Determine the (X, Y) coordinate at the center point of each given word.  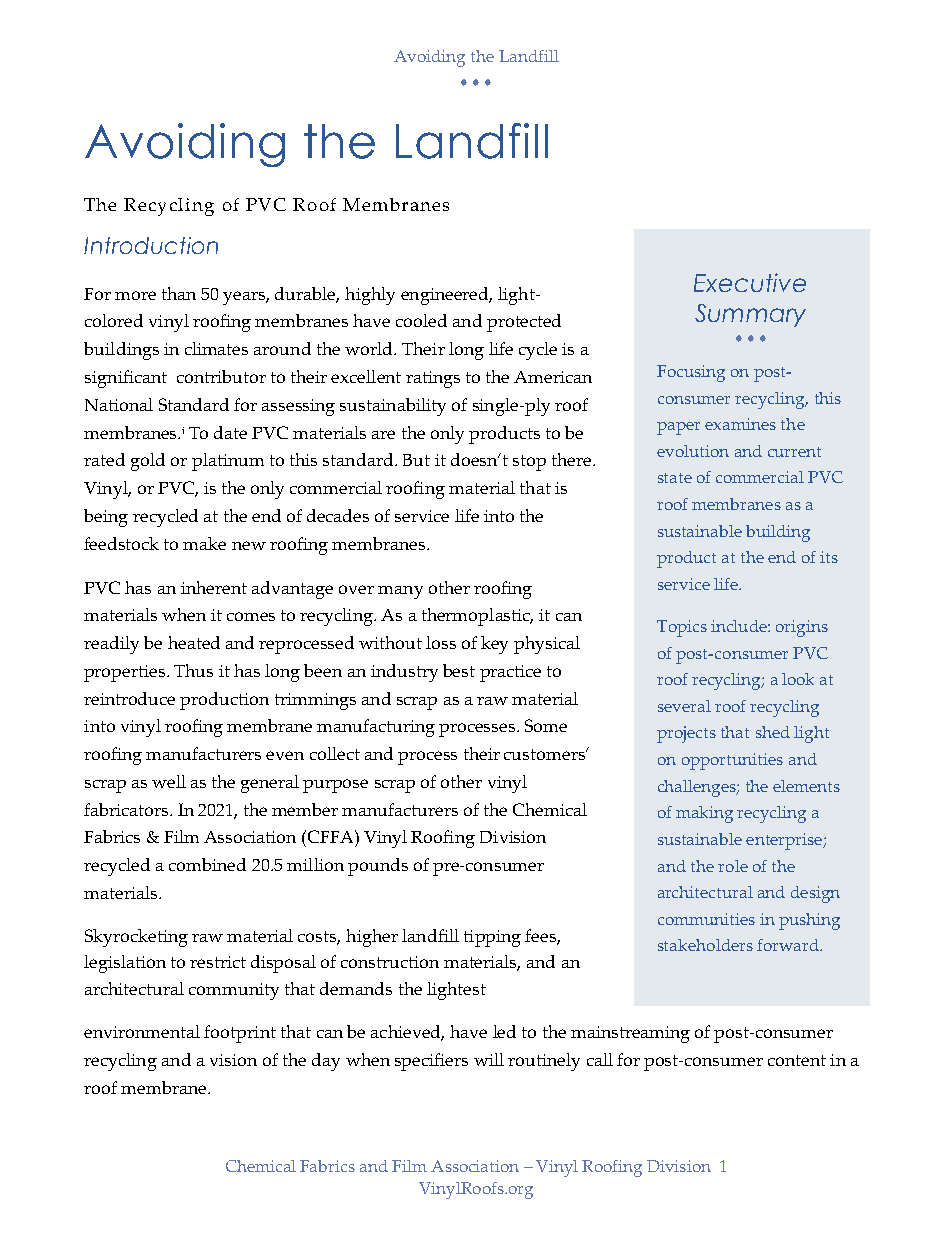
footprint (240, 1034)
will (489, 1059)
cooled (421, 320)
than (179, 293)
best (459, 670)
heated (194, 642)
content (797, 1060)
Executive (750, 282)
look (798, 679)
